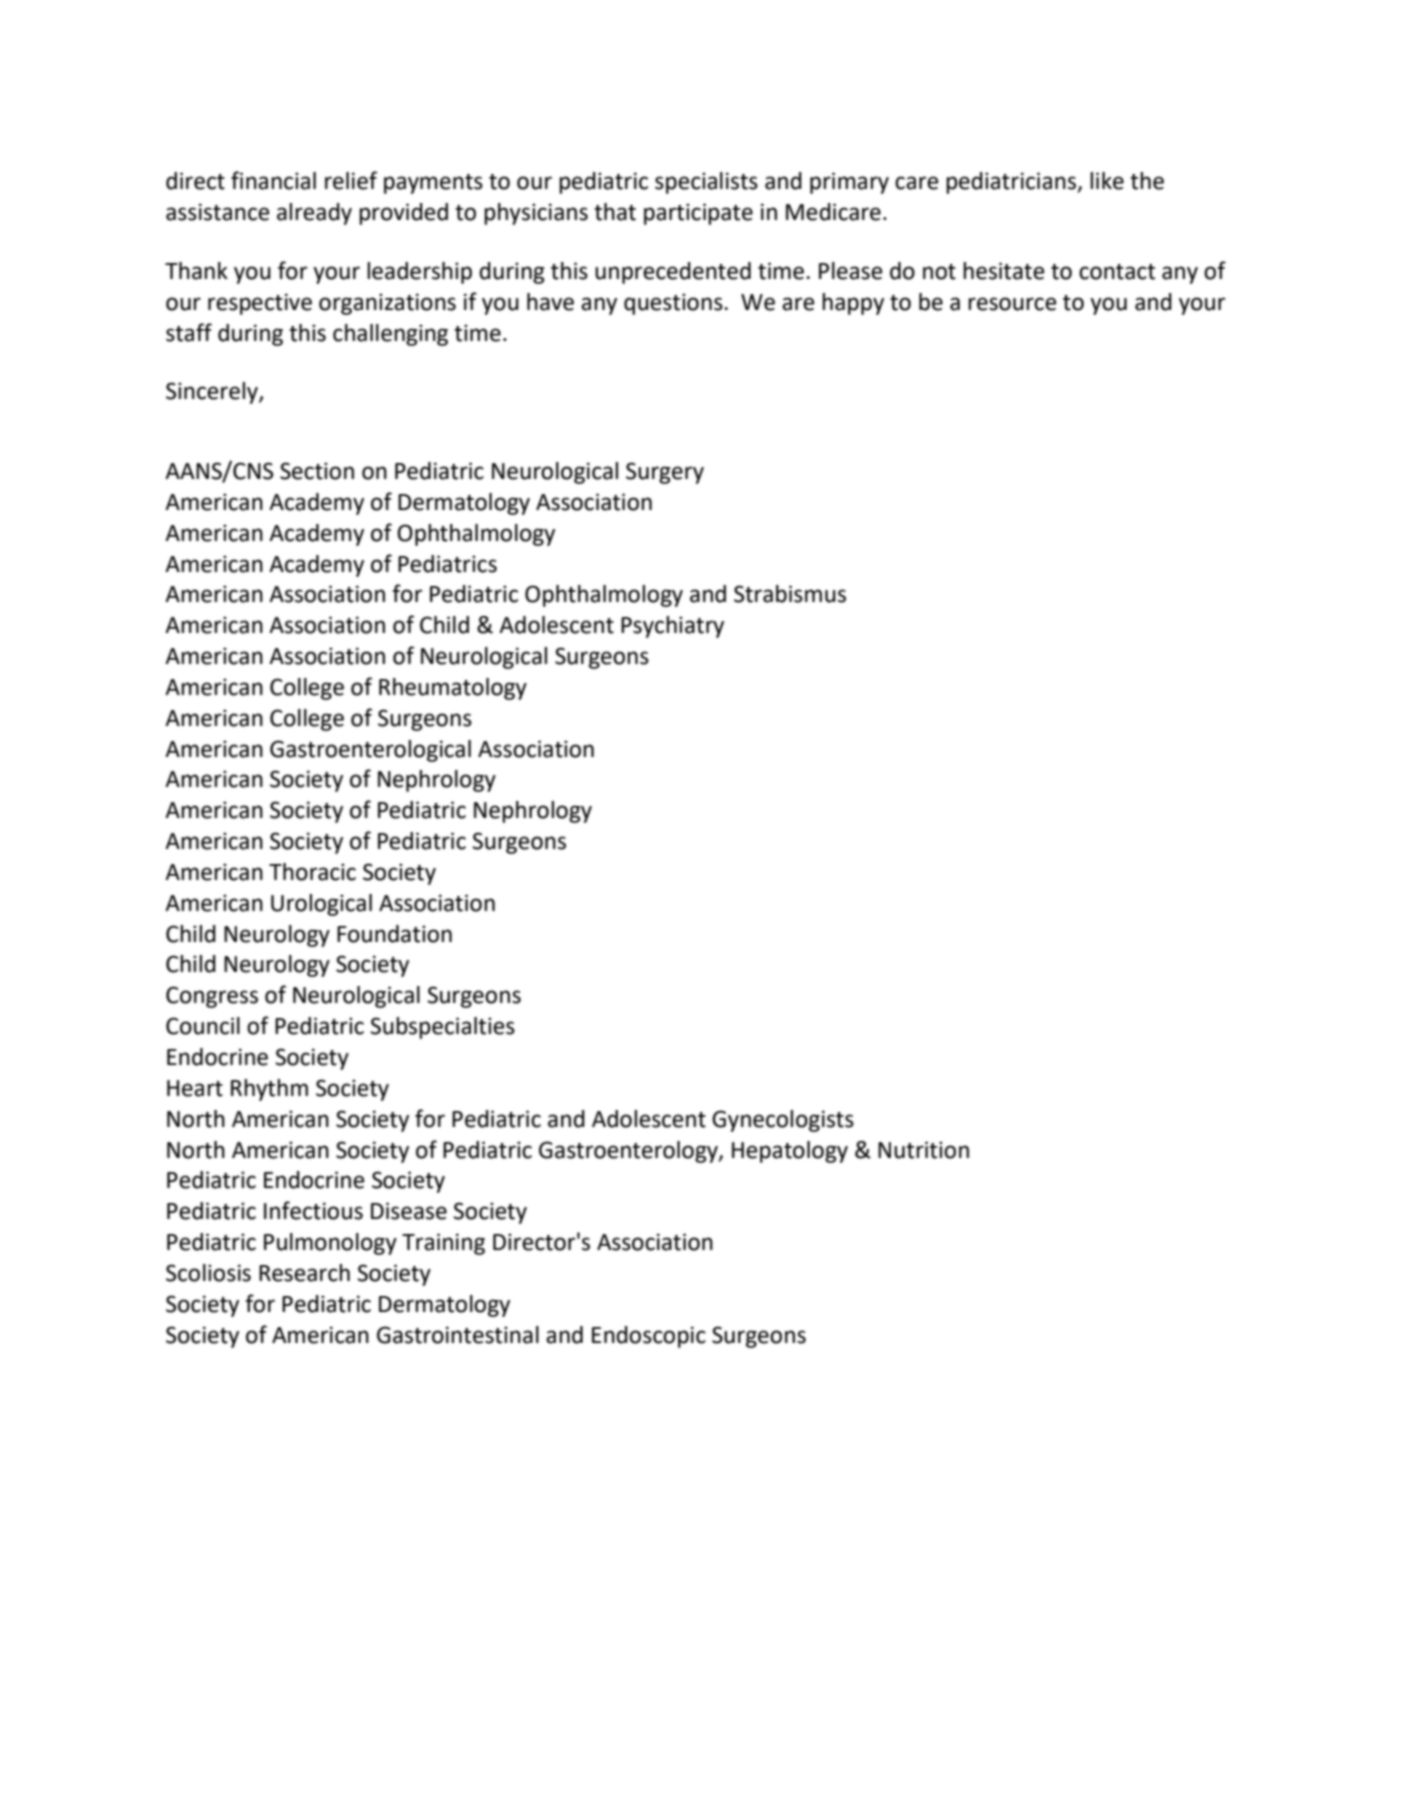  Describe the element at coordinates (314, 214) in the screenshot. I see `already` at that location.
